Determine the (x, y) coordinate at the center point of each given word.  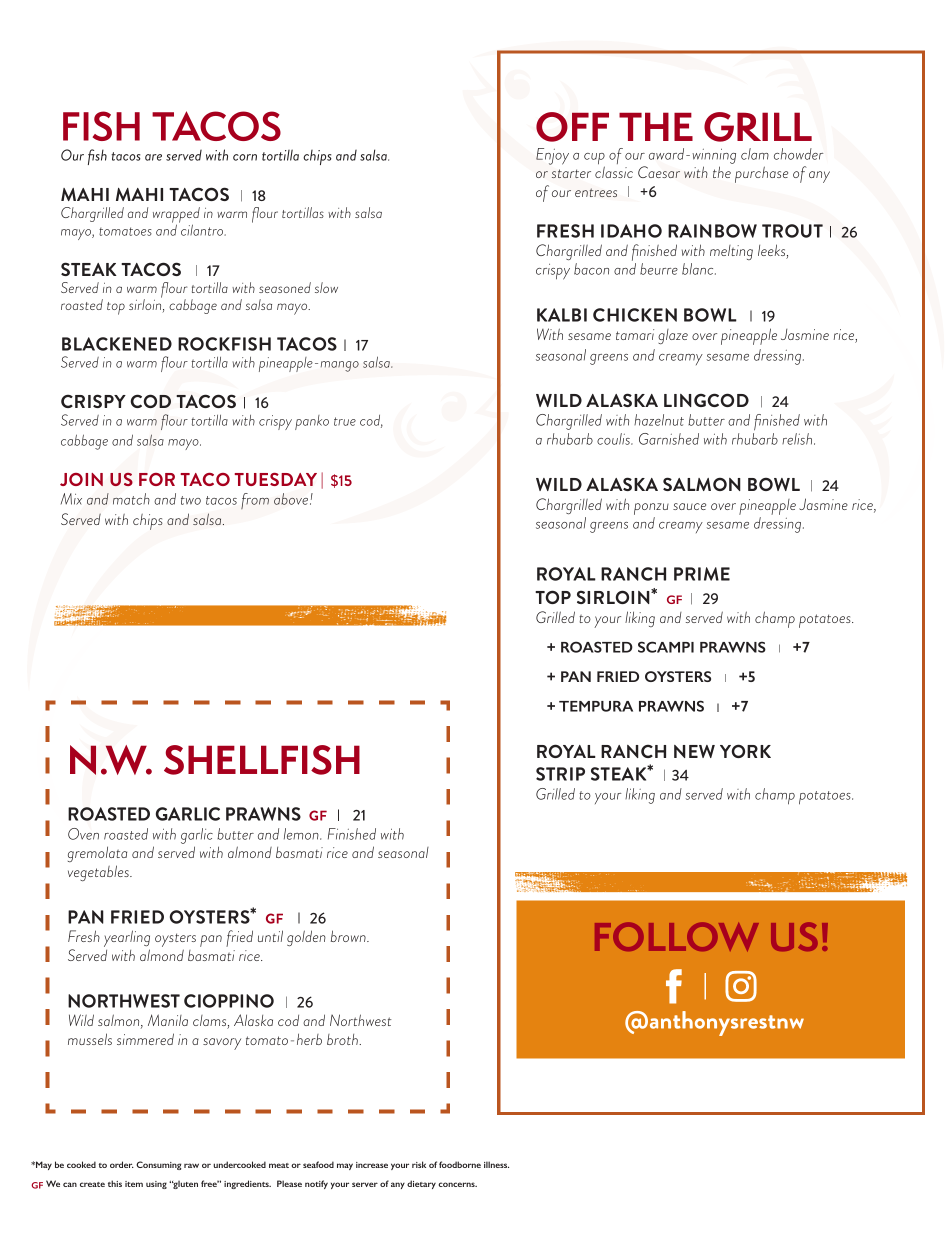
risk (419, 1164)
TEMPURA (596, 706)
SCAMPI (666, 647)
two (191, 500)
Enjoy (552, 156)
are (153, 157)
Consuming (158, 1165)
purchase (761, 174)
